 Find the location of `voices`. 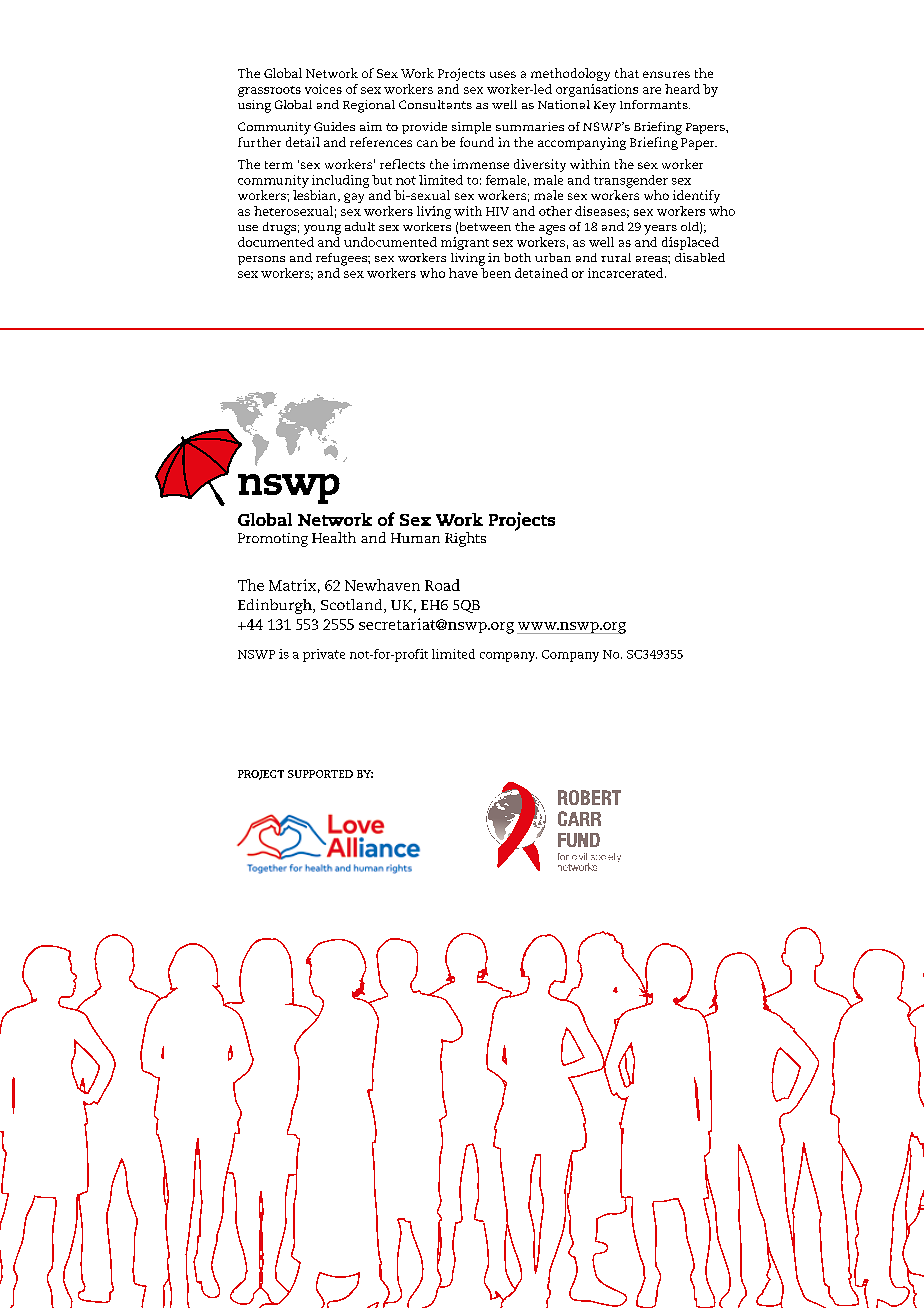

voices is located at coordinates (323, 89).
